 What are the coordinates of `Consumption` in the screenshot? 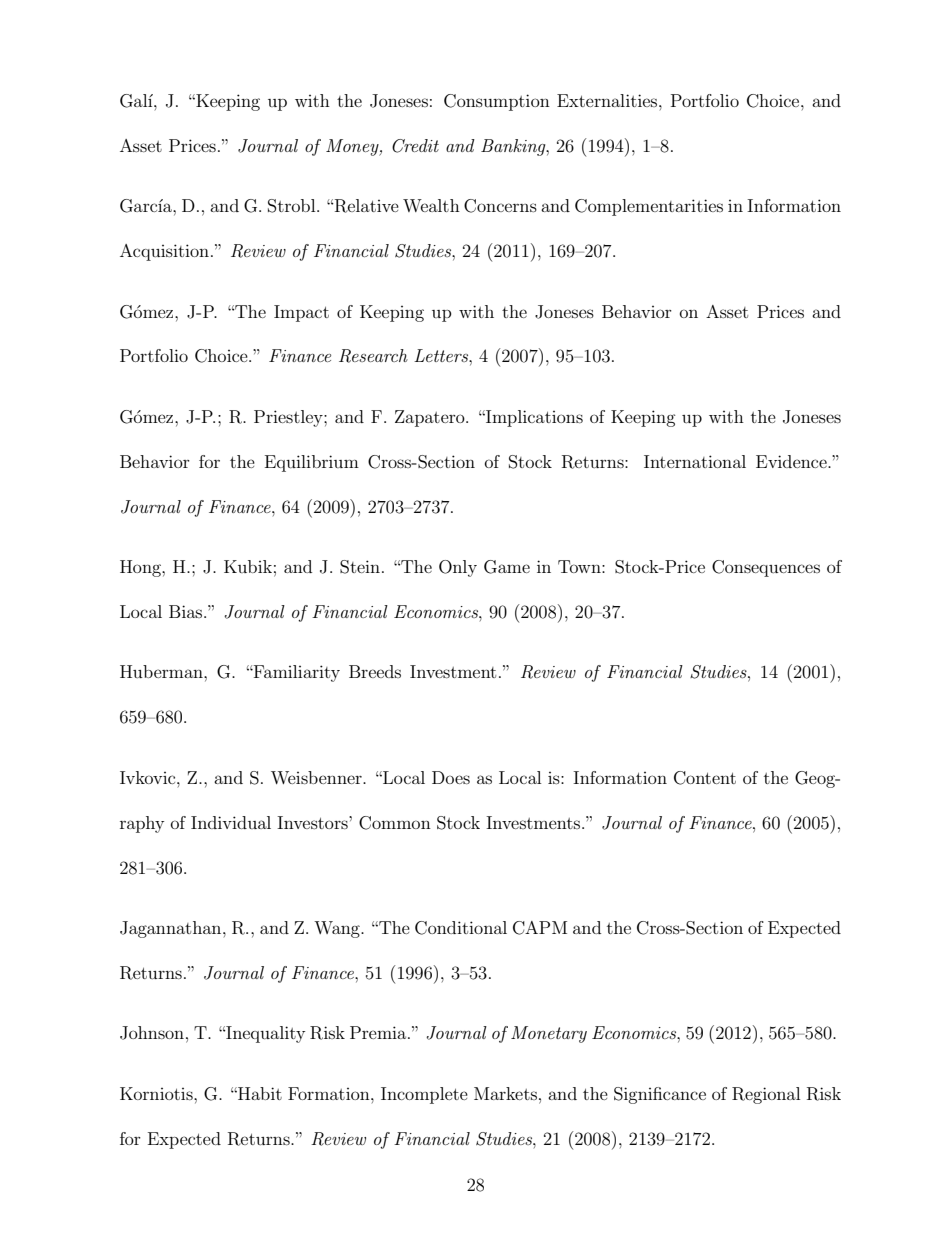 It's located at (497, 102).
